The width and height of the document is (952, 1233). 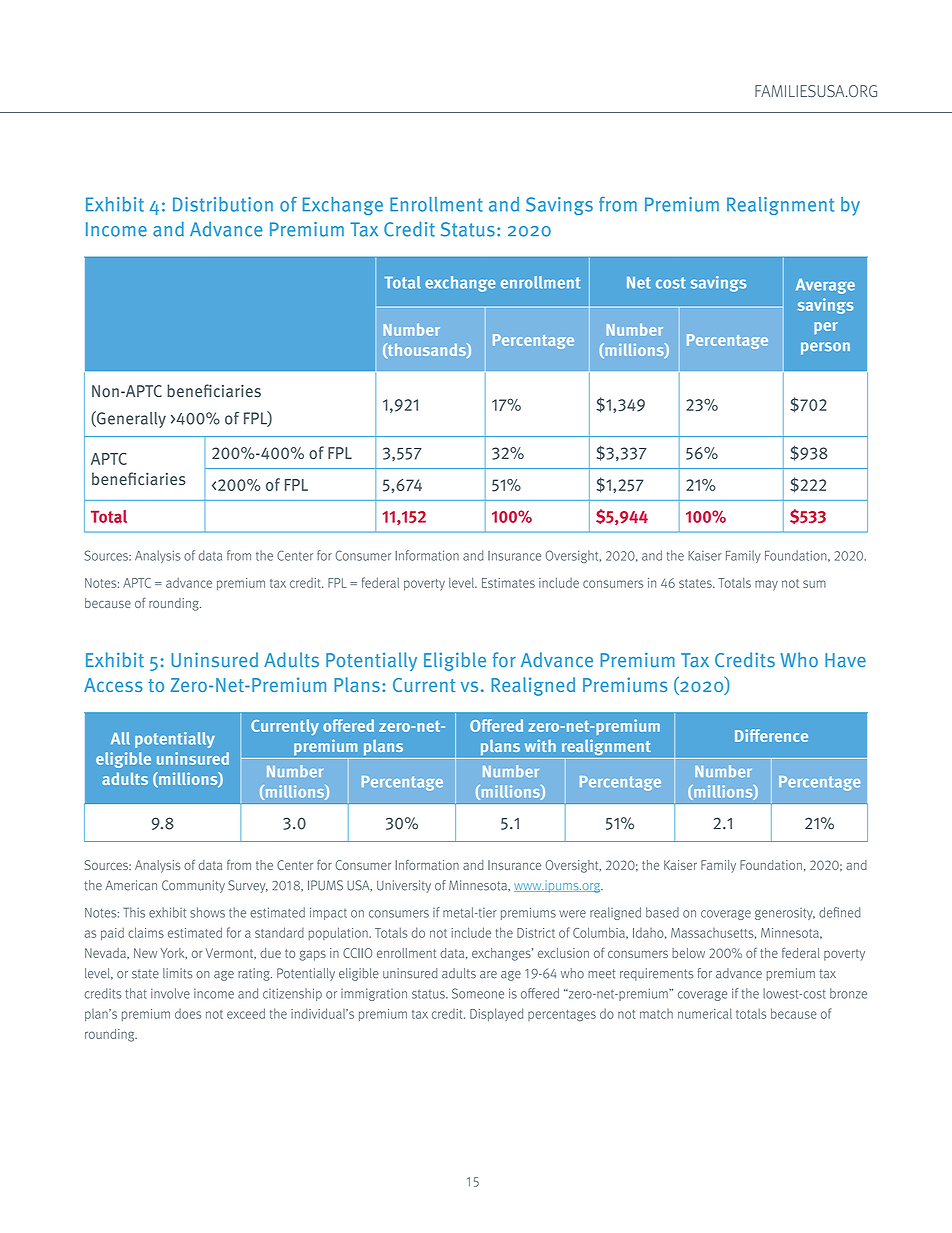 I want to click on Average, so click(x=825, y=286).
